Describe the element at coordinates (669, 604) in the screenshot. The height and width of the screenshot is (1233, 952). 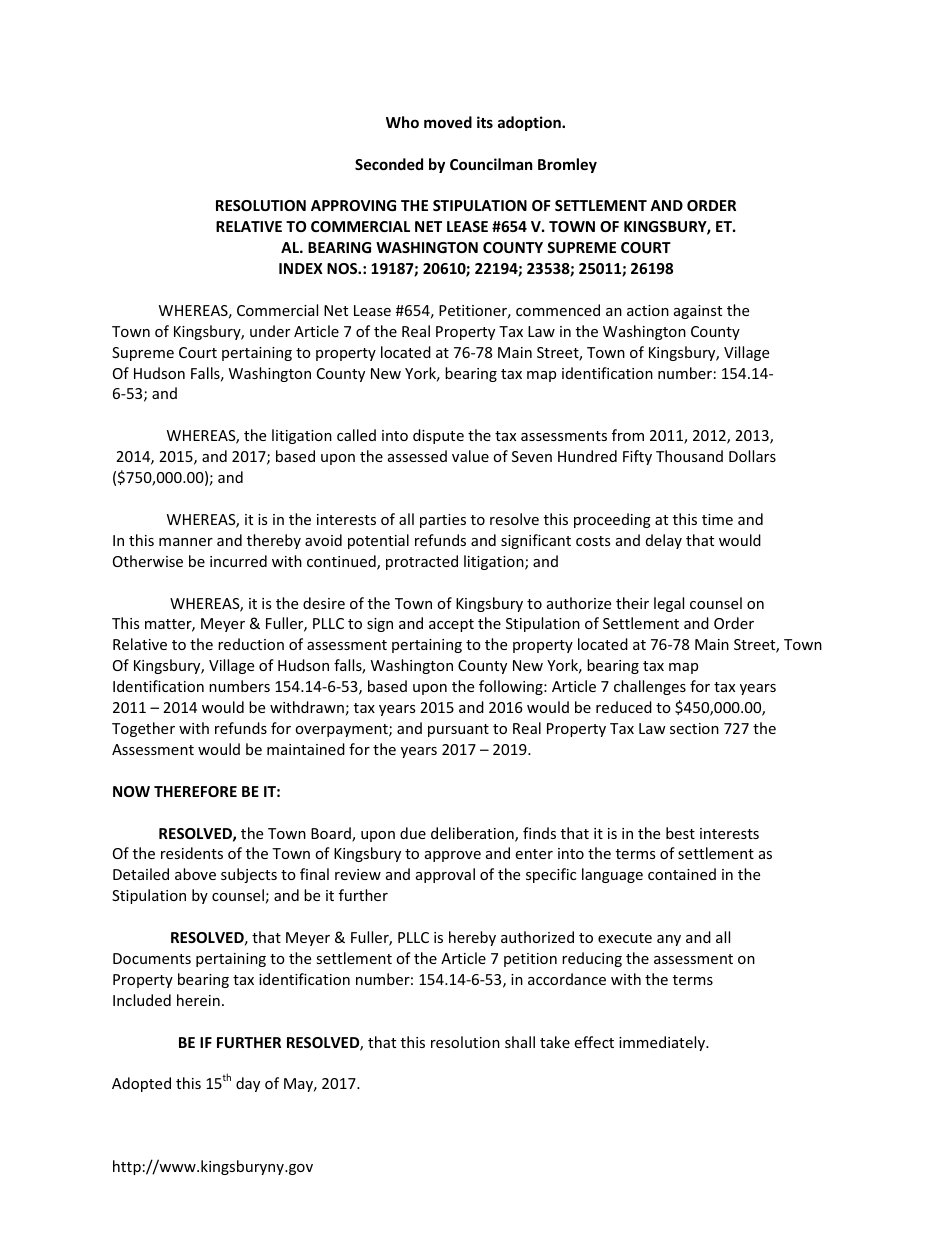
I see `legal` at that location.
